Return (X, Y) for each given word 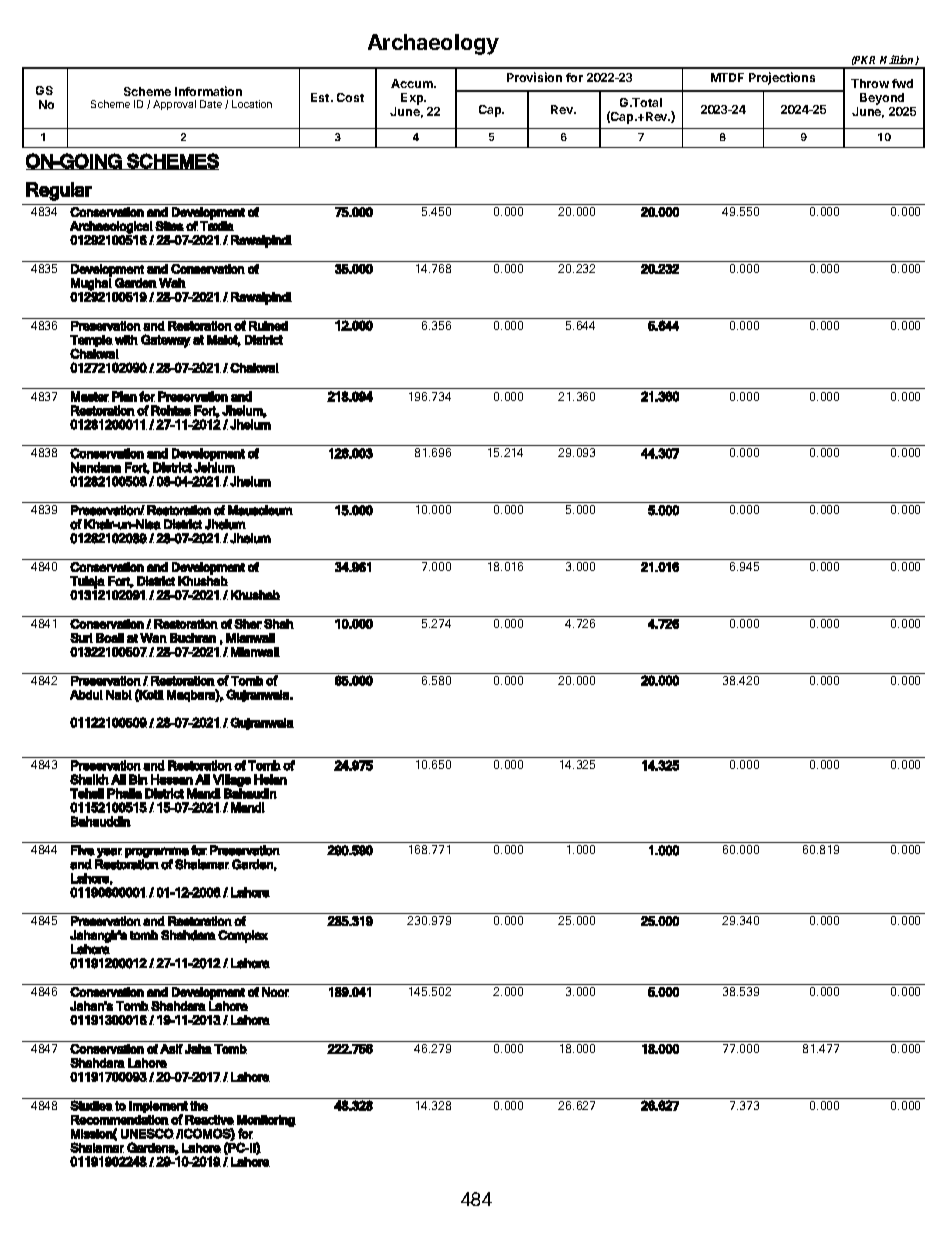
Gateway (166, 341)
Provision (534, 77)
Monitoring (266, 1122)
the (199, 1106)
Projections (782, 78)
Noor (275, 992)
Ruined (268, 326)
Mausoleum (260, 510)
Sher (248, 624)
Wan (153, 638)
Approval (174, 105)
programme (157, 853)
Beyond (883, 100)
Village (232, 781)
